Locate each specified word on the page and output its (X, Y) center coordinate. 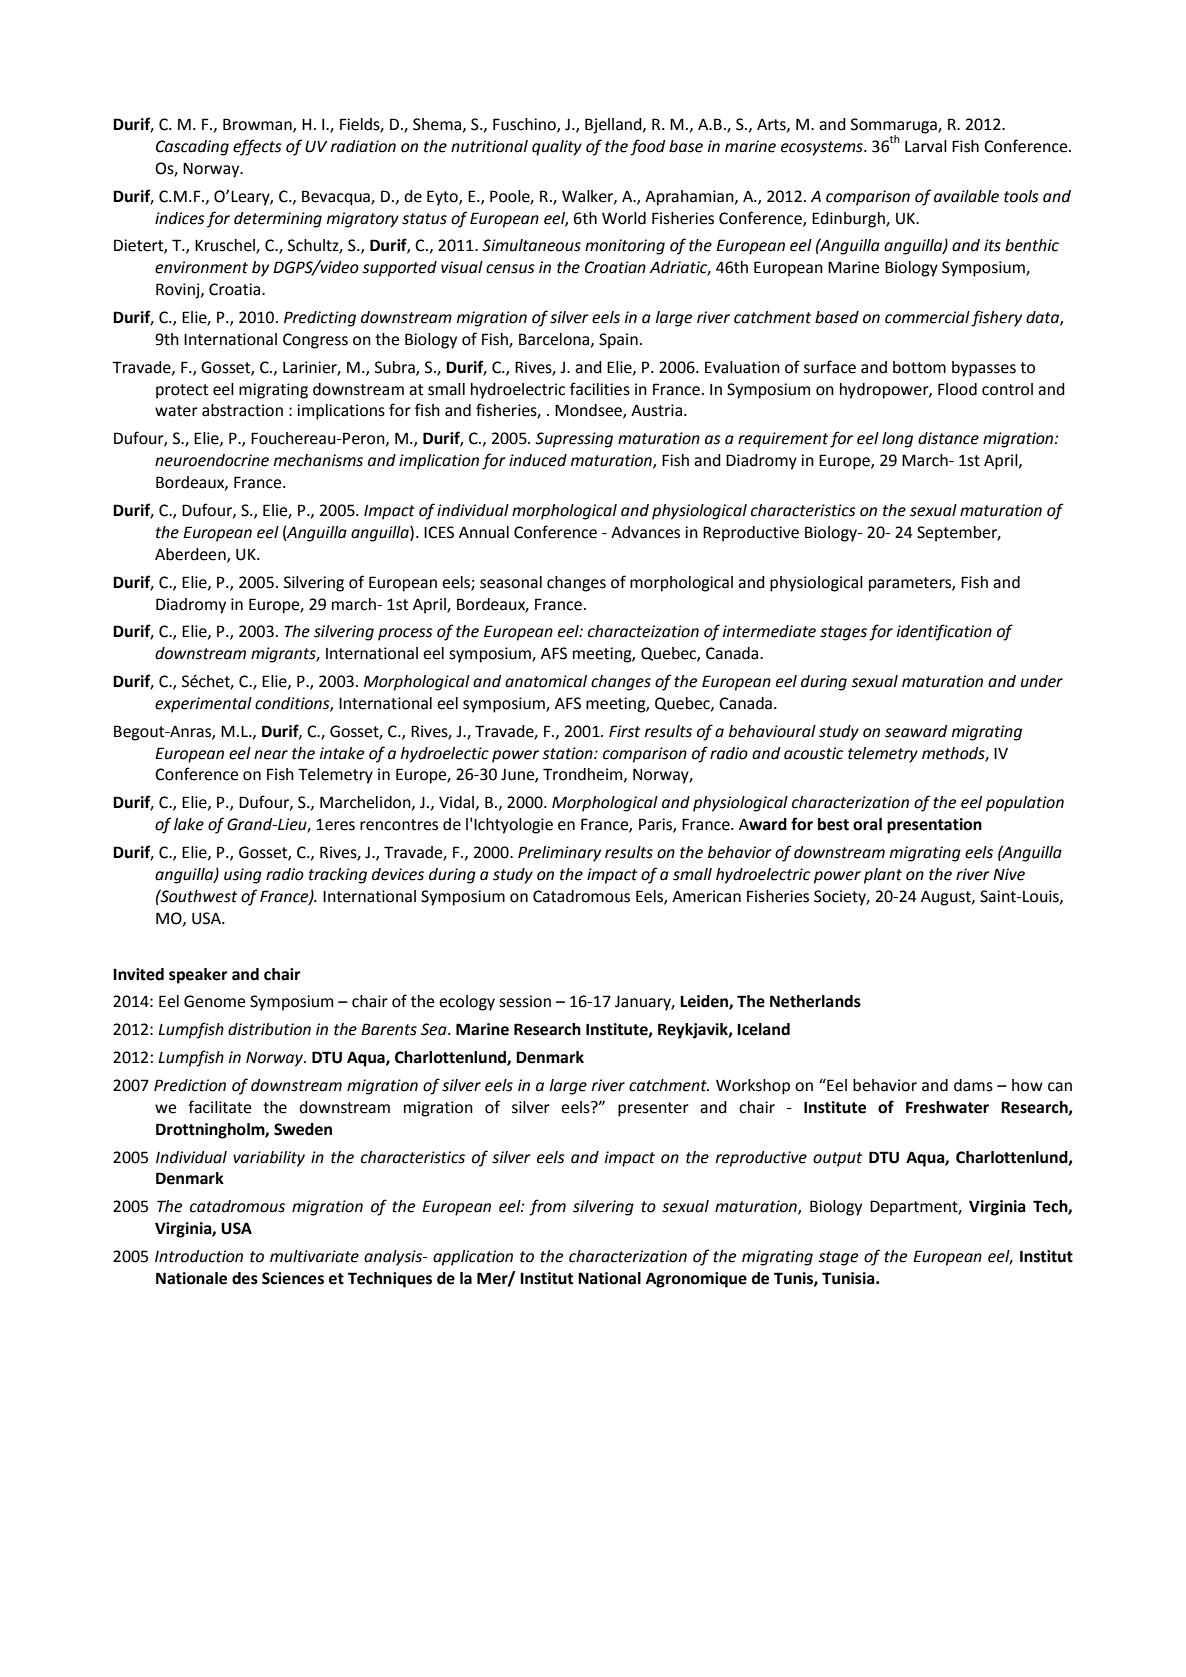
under (1042, 681)
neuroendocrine (212, 460)
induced (538, 460)
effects (257, 147)
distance (948, 438)
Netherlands (815, 1001)
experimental (203, 705)
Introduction (199, 1256)
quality (557, 148)
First (624, 731)
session (525, 1001)
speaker (198, 976)
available (966, 196)
